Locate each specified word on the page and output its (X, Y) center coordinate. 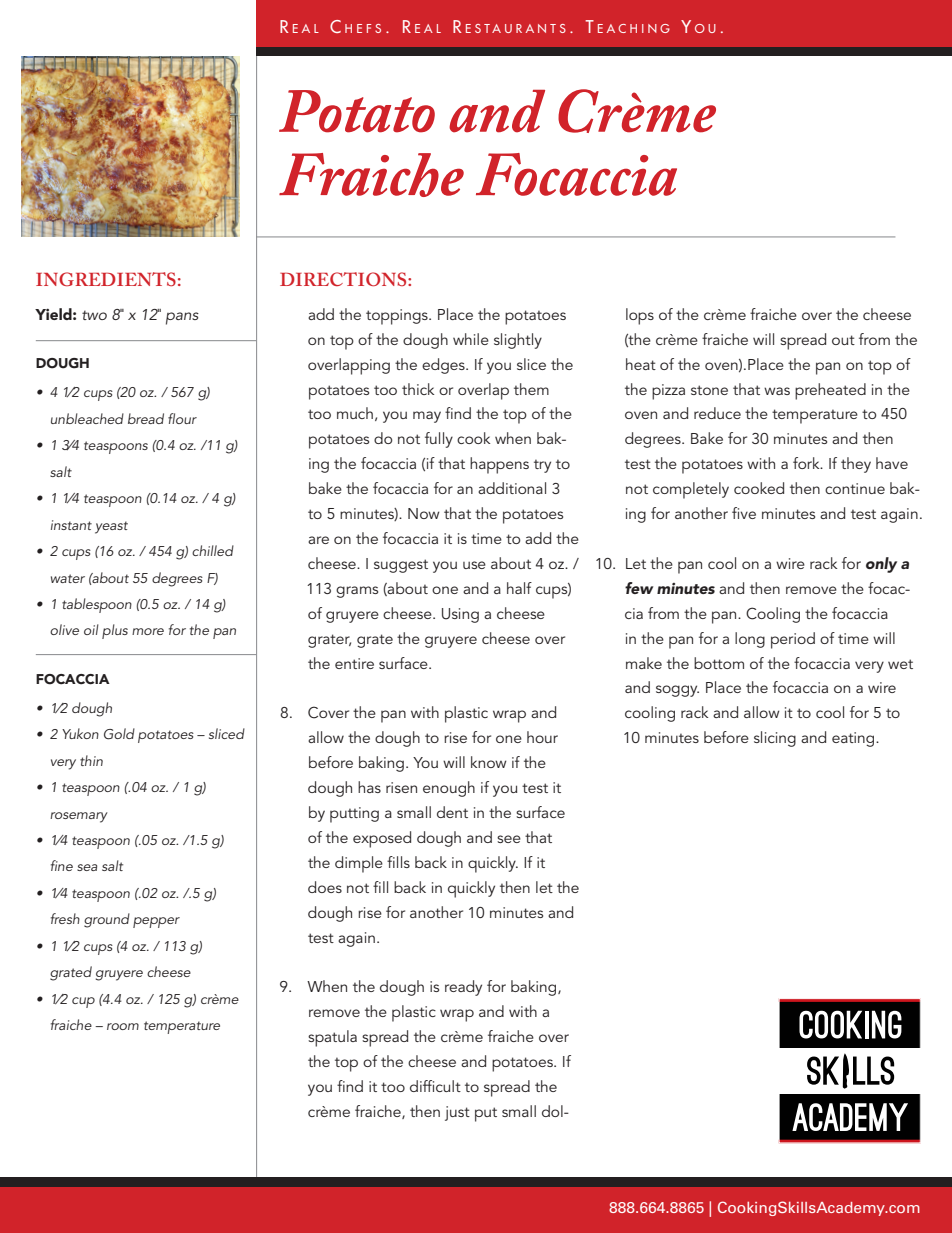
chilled (213, 550)
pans (182, 318)
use (474, 565)
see (509, 839)
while (471, 339)
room (123, 1026)
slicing (775, 739)
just (457, 1113)
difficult (435, 1086)
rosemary (79, 817)
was (777, 391)
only (881, 565)
